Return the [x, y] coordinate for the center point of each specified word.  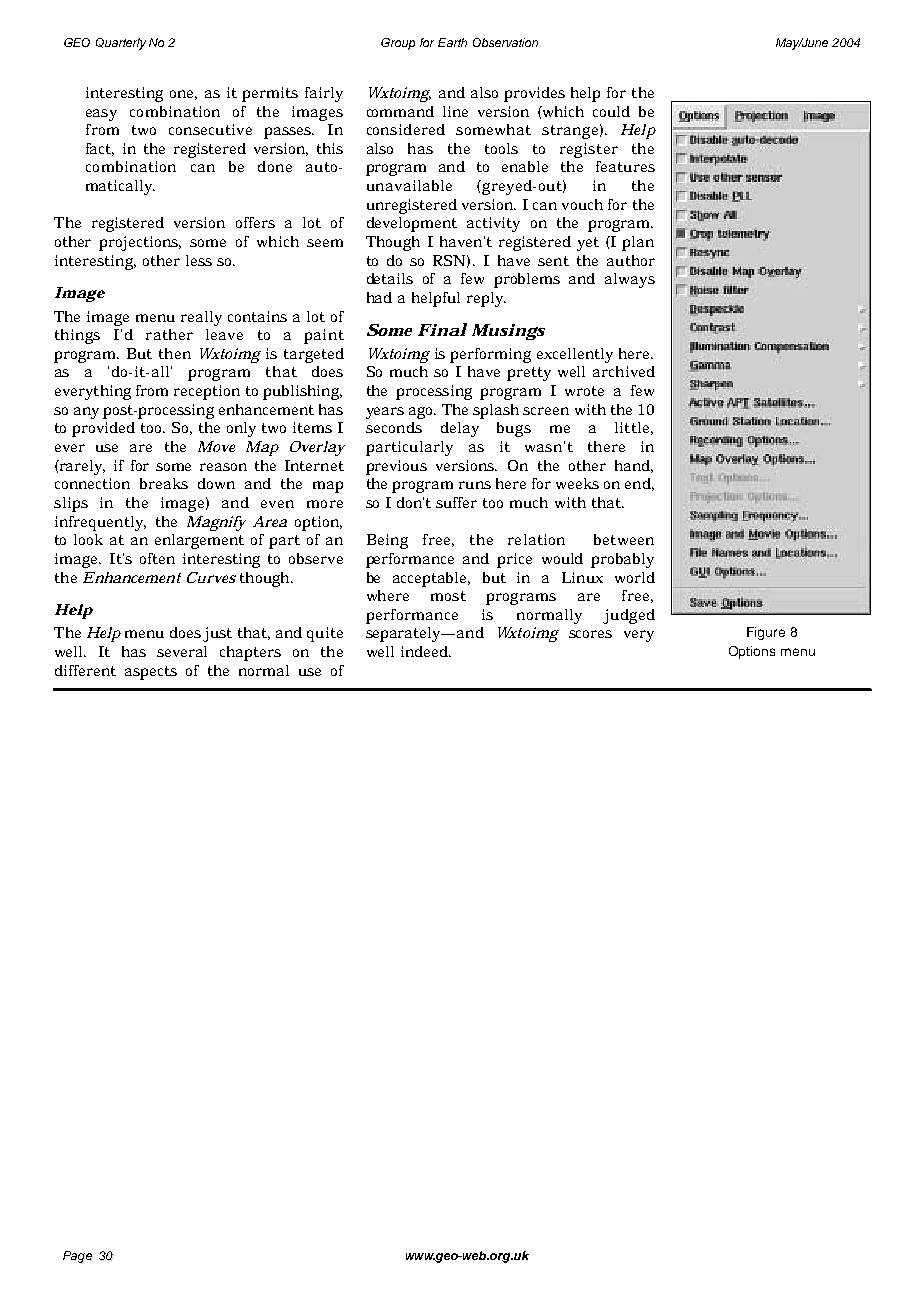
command [400, 111]
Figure [766, 633]
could [611, 111]
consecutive [210, 129]
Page [78, 1257]
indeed [426, 651]
